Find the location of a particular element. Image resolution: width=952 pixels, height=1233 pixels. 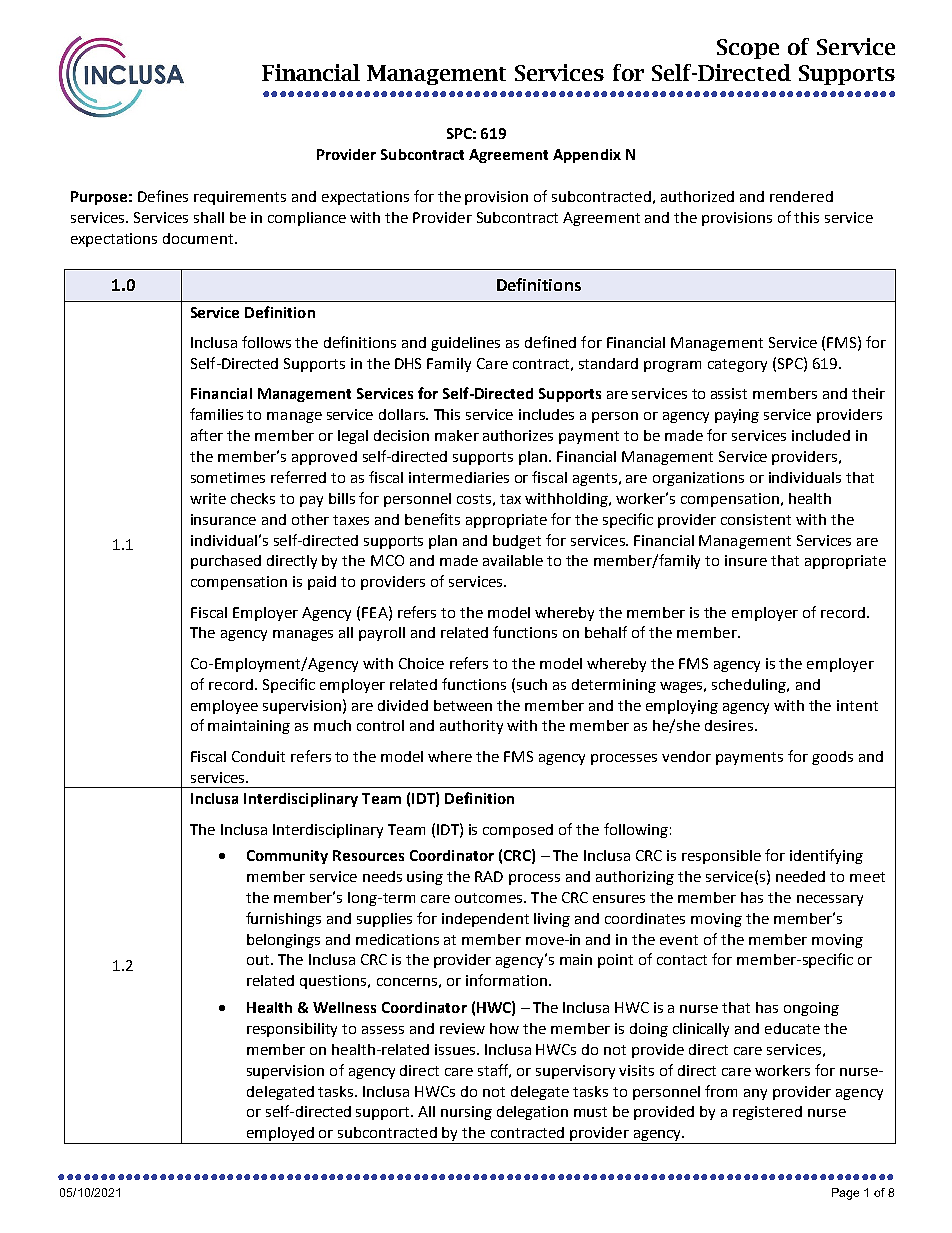

employed is located at coordinates (281, 1135).
